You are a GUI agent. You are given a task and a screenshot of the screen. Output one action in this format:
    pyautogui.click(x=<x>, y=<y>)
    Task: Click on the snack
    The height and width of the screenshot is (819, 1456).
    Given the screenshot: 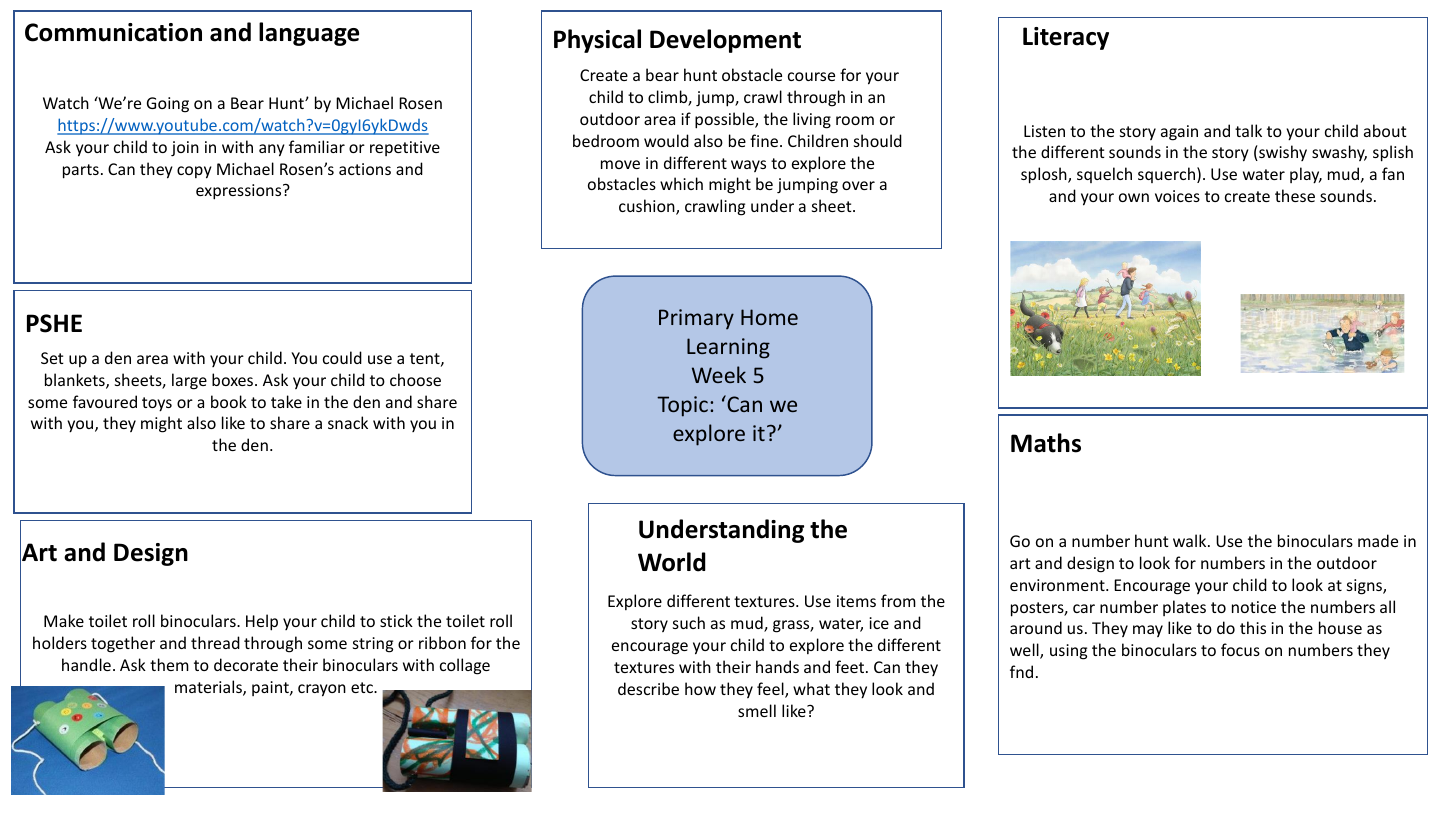 What is the action you would take?
    pyautogui.click(x=348, y=422)
